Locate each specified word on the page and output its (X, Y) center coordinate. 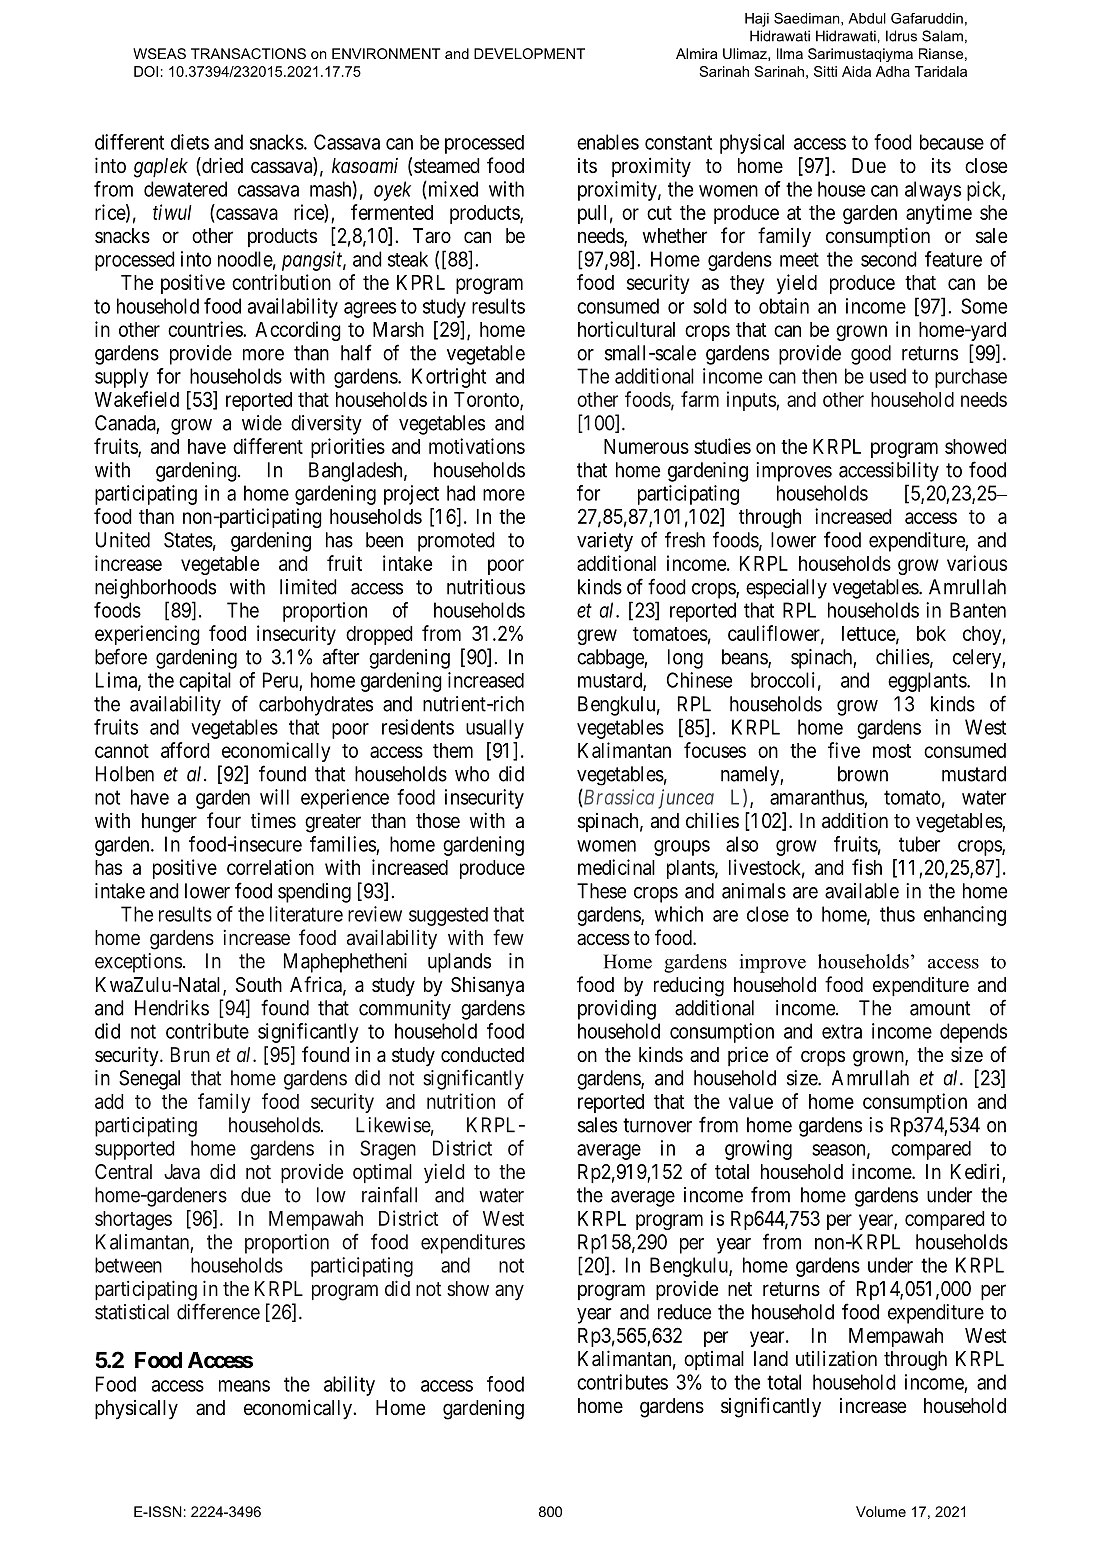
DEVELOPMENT (529, 53)
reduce (684, 1312)
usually (495, 729)
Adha (893, 71)
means (244, 1386)
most (892, 751)
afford (185, 750)
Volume (881, 1511)
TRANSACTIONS (248, 53)
